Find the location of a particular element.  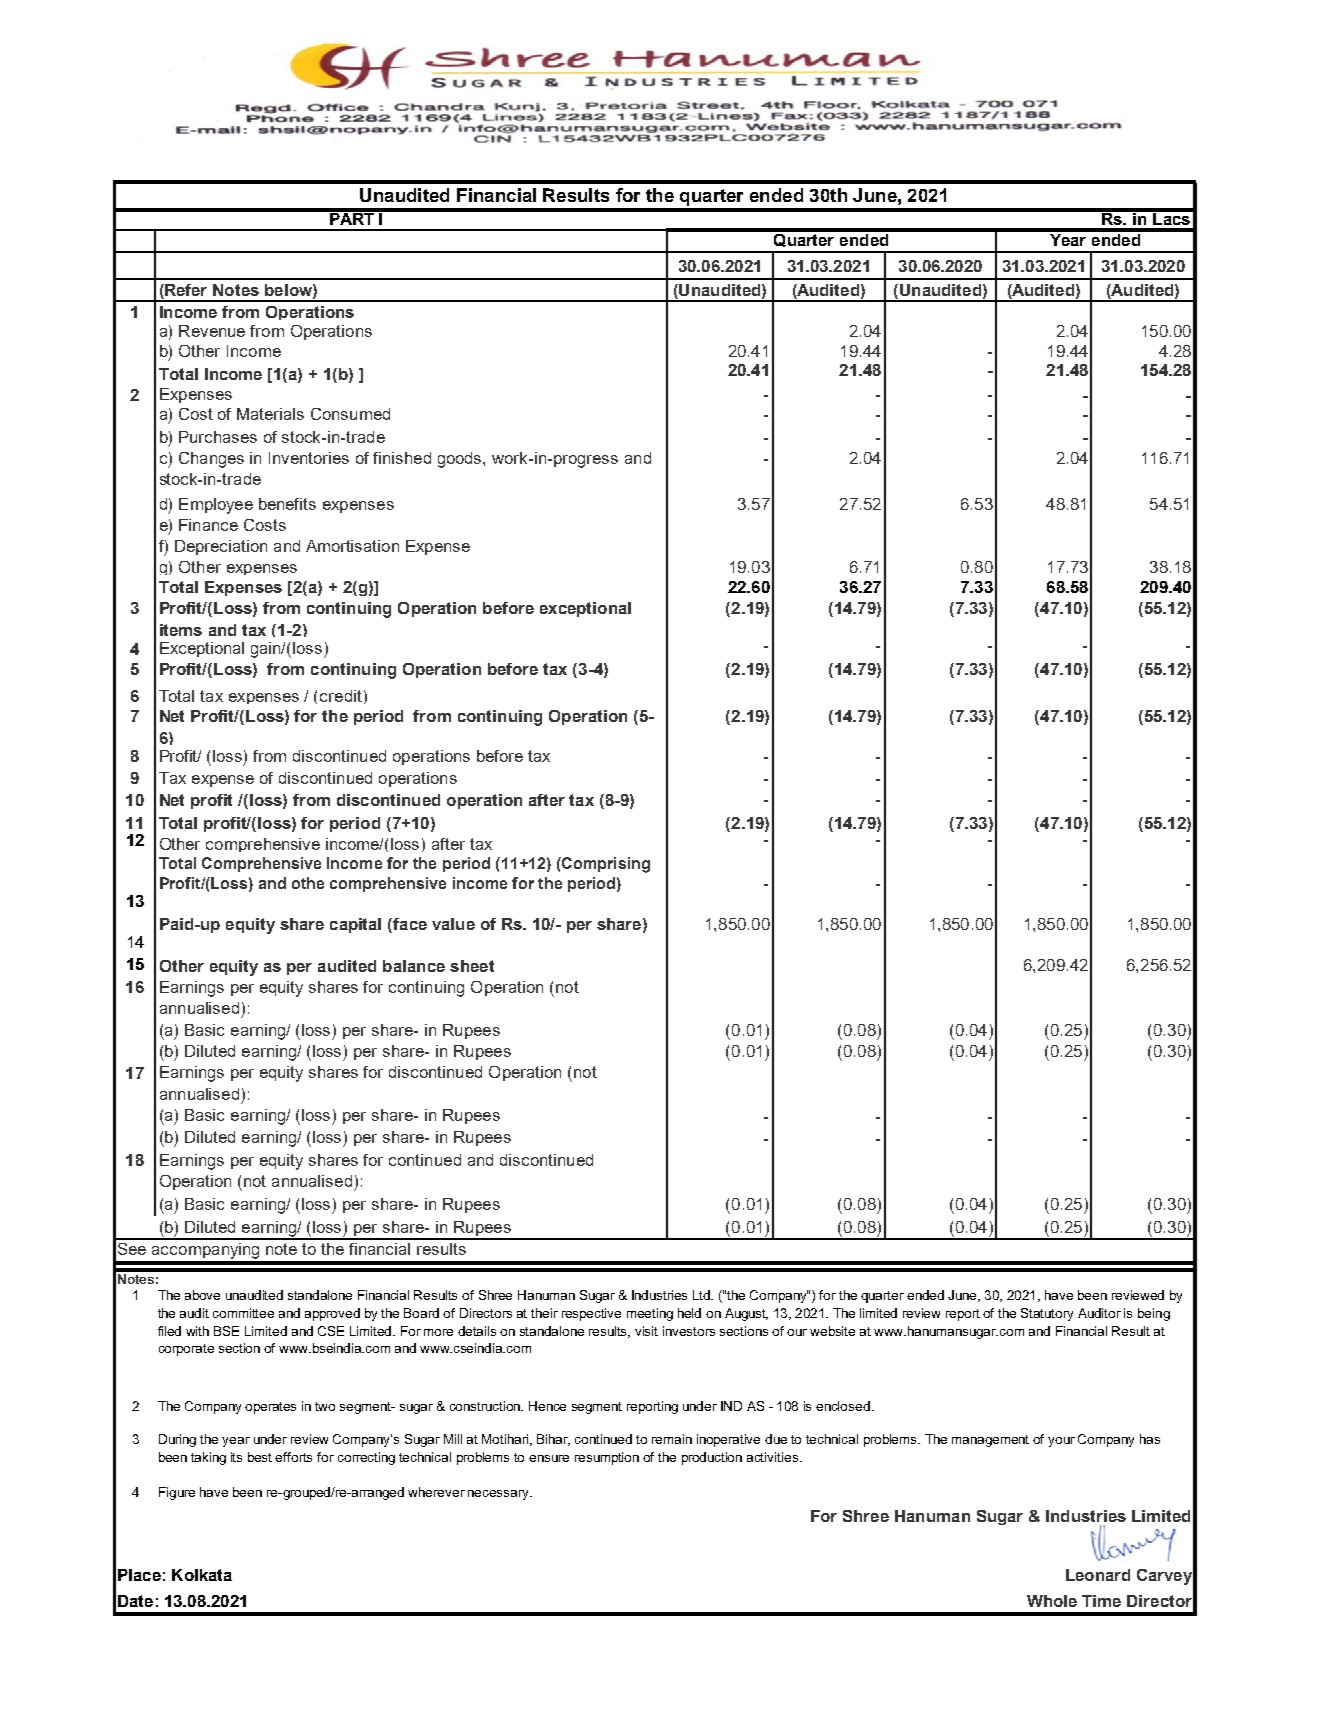

finished is located at coordinates (402, 458).
